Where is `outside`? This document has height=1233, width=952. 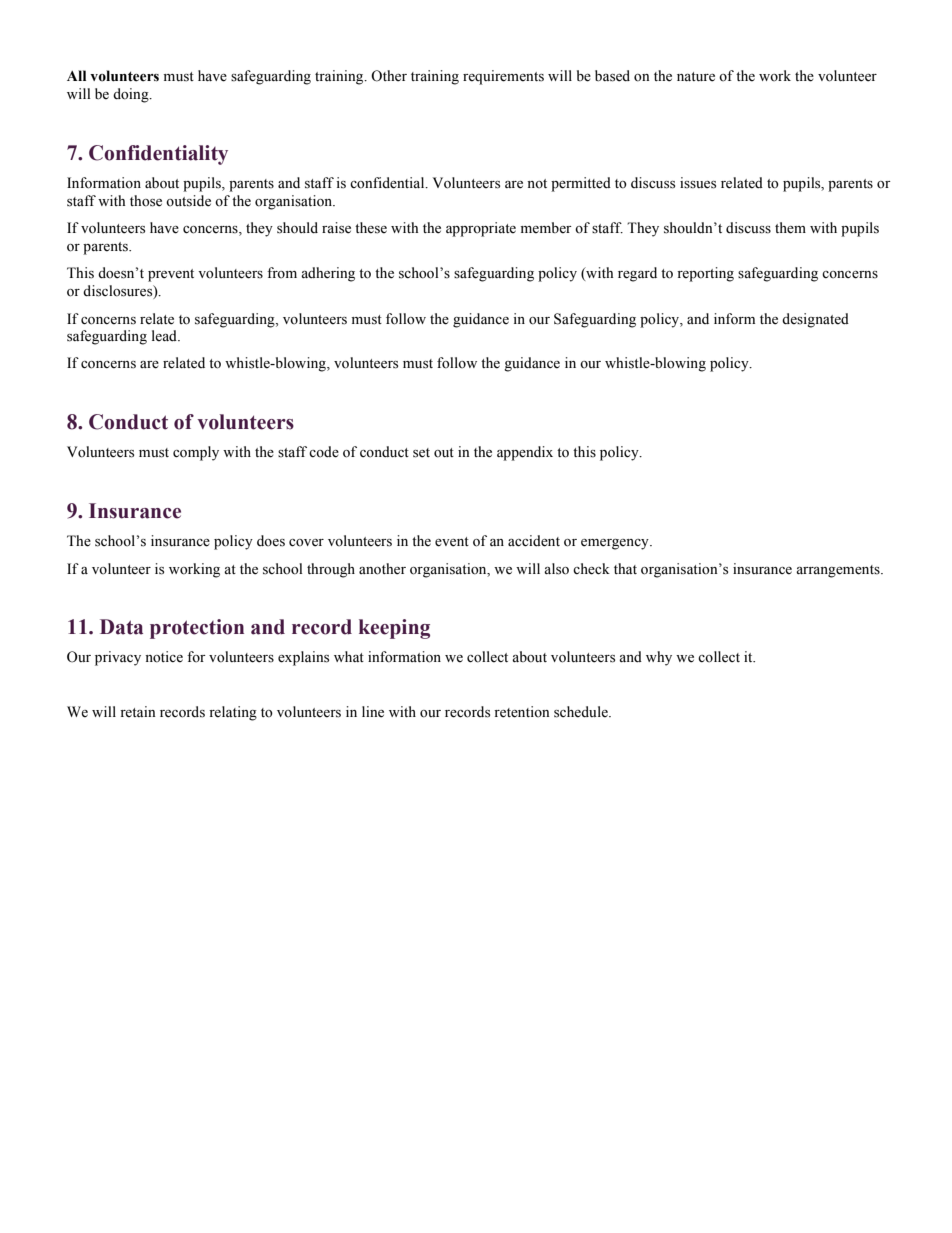
outside is located at coordinates (188, 201).
